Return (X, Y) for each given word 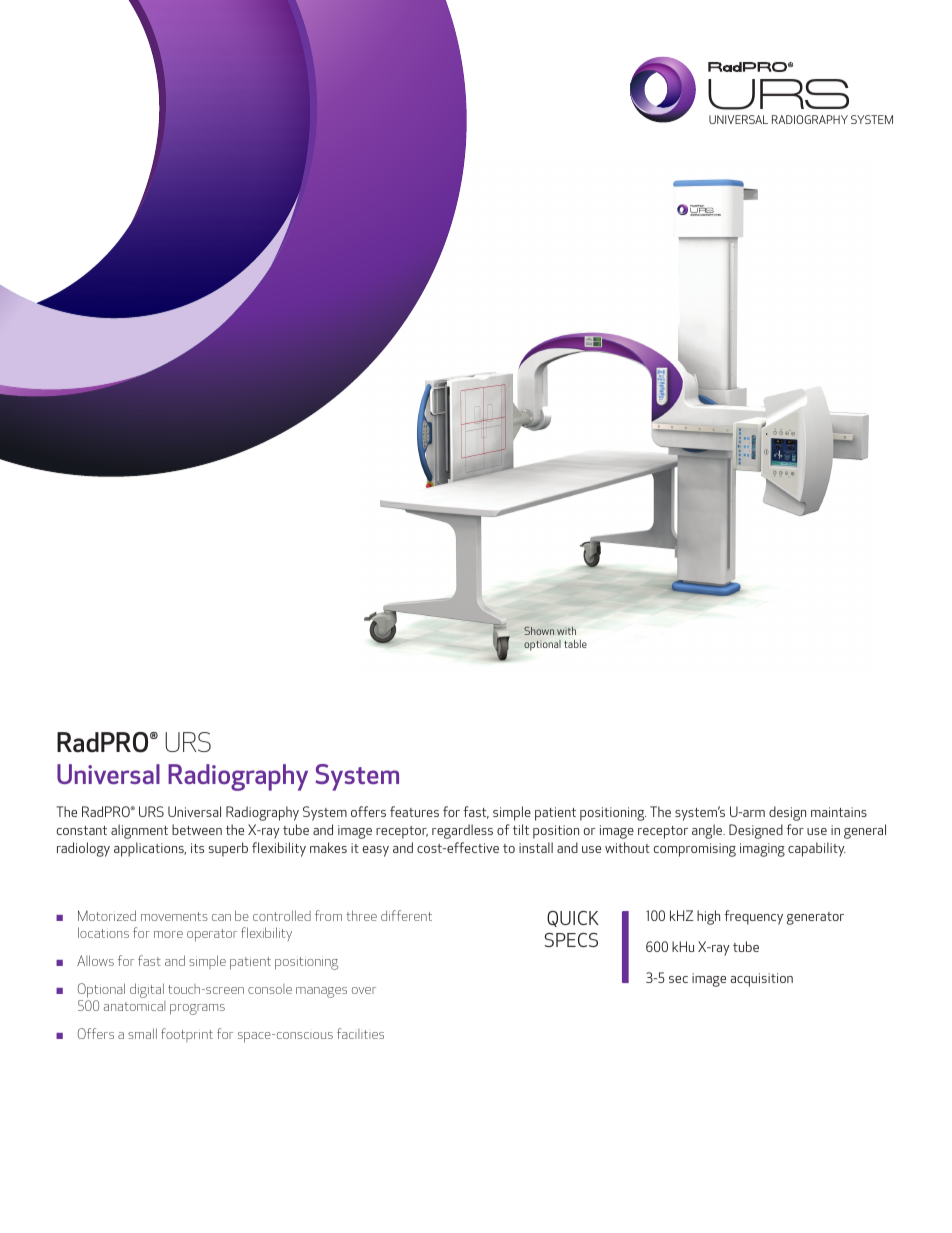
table (575, 644)
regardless (462, 831)
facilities (360, 1033)
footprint (187, 1035)
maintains (839, 812)
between (197, 829)
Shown (539, 631)
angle (708, 831)
